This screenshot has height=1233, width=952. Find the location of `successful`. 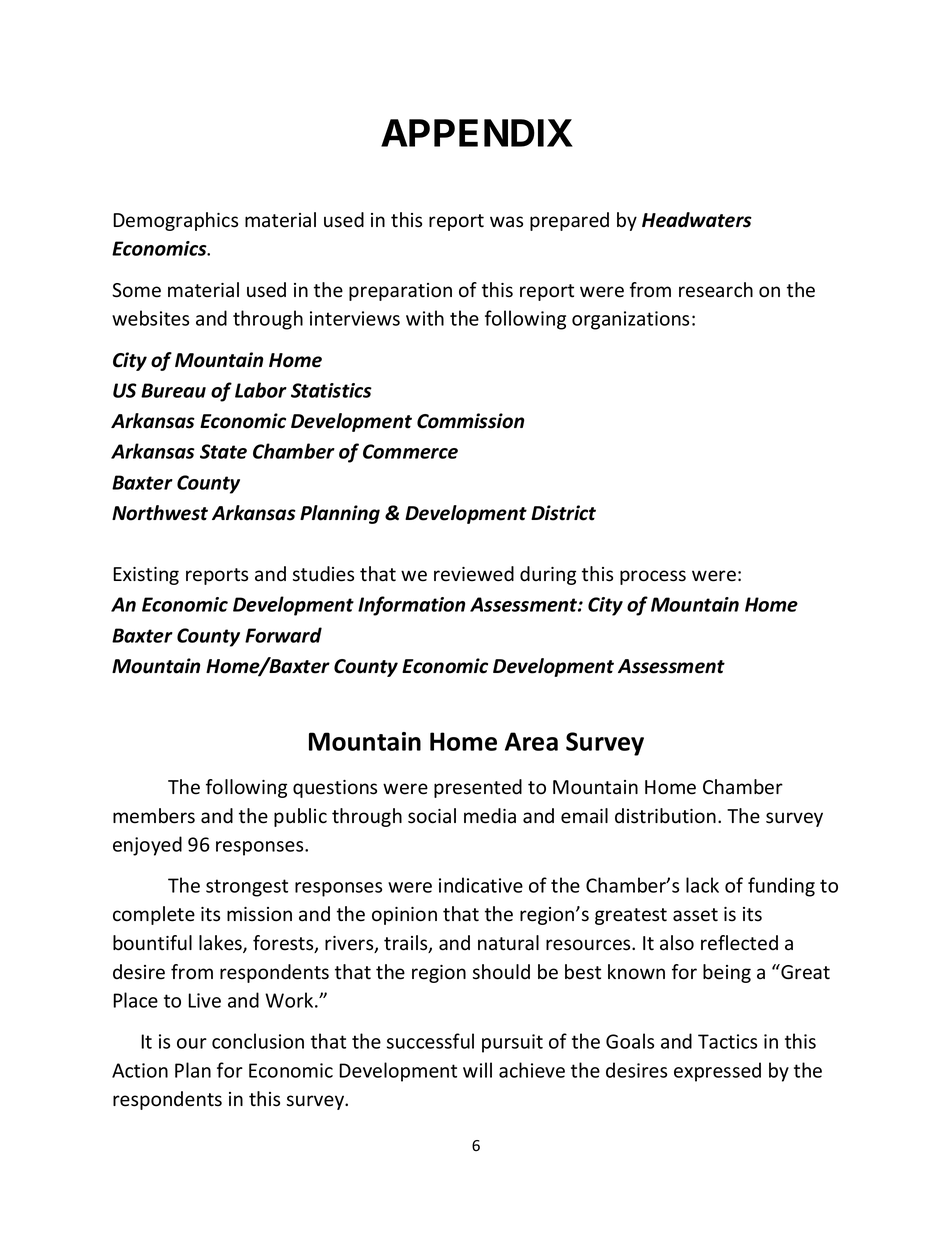

successful is located at coordinates (430, 1041).
